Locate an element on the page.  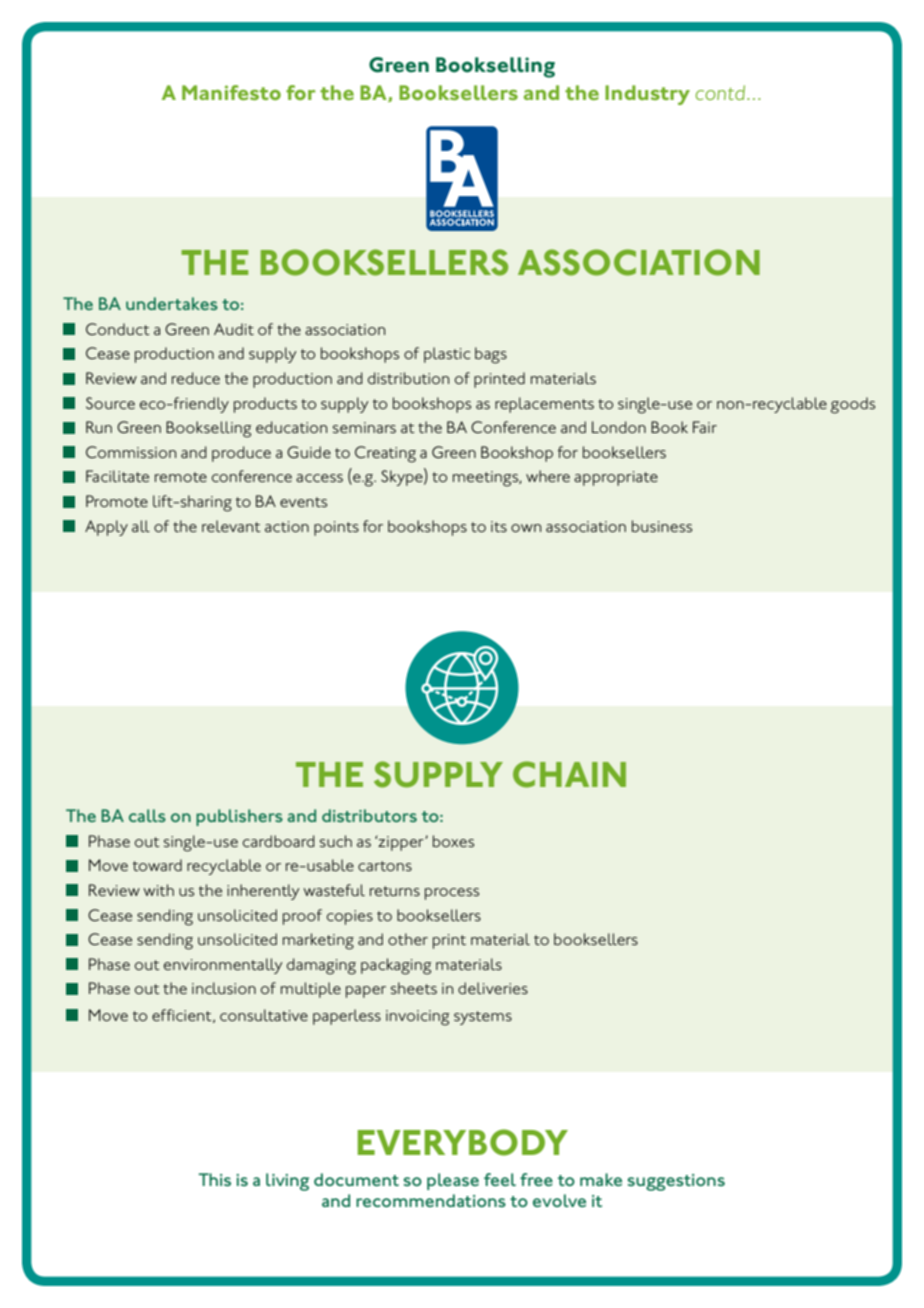
Industry is located at coordinates (647, 95).
